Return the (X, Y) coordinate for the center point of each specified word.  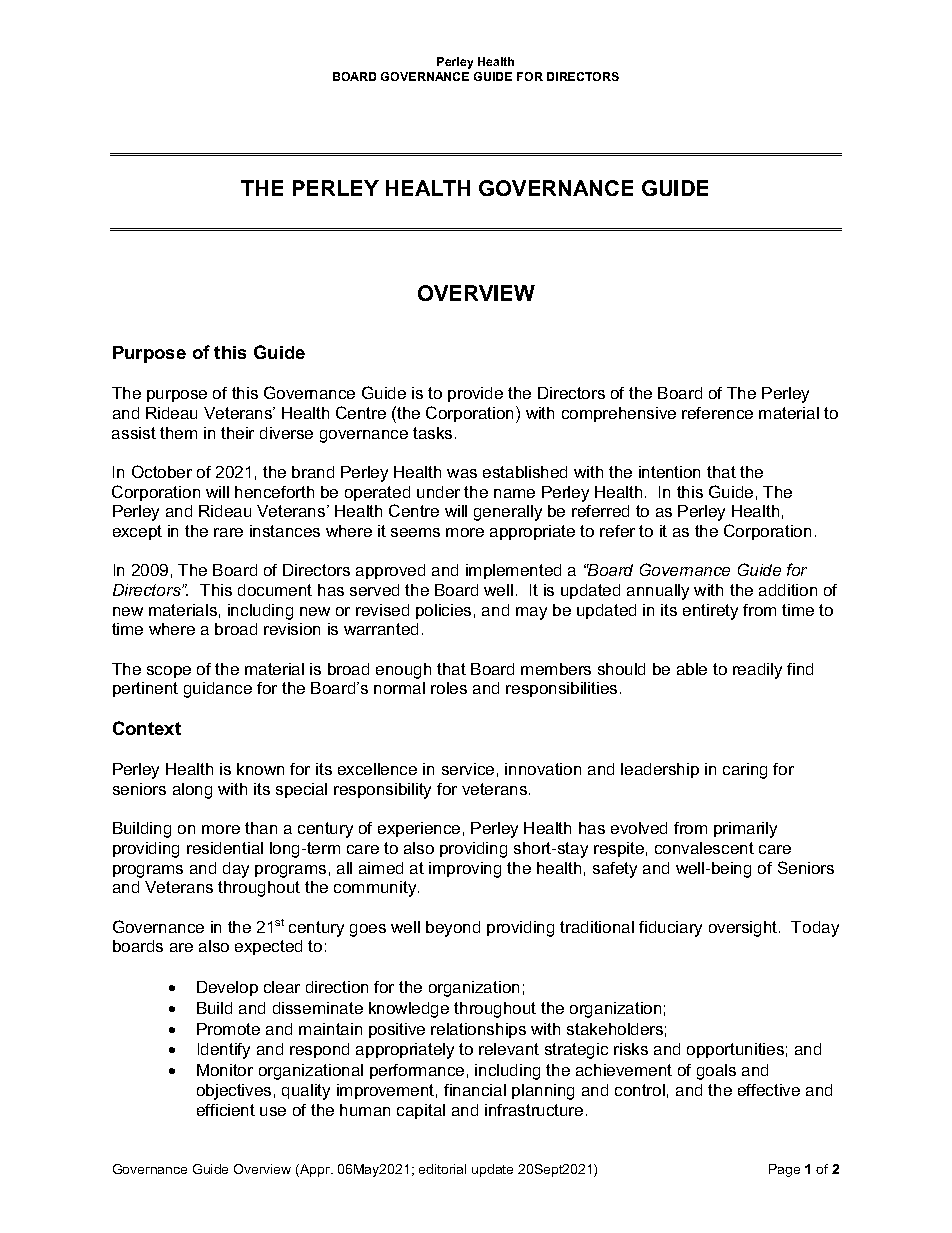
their (237, 433)
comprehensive (619, 414)
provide (475, 394)
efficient (226, 1110)
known (260, 769)
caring (745, 771)
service (468, 769)
